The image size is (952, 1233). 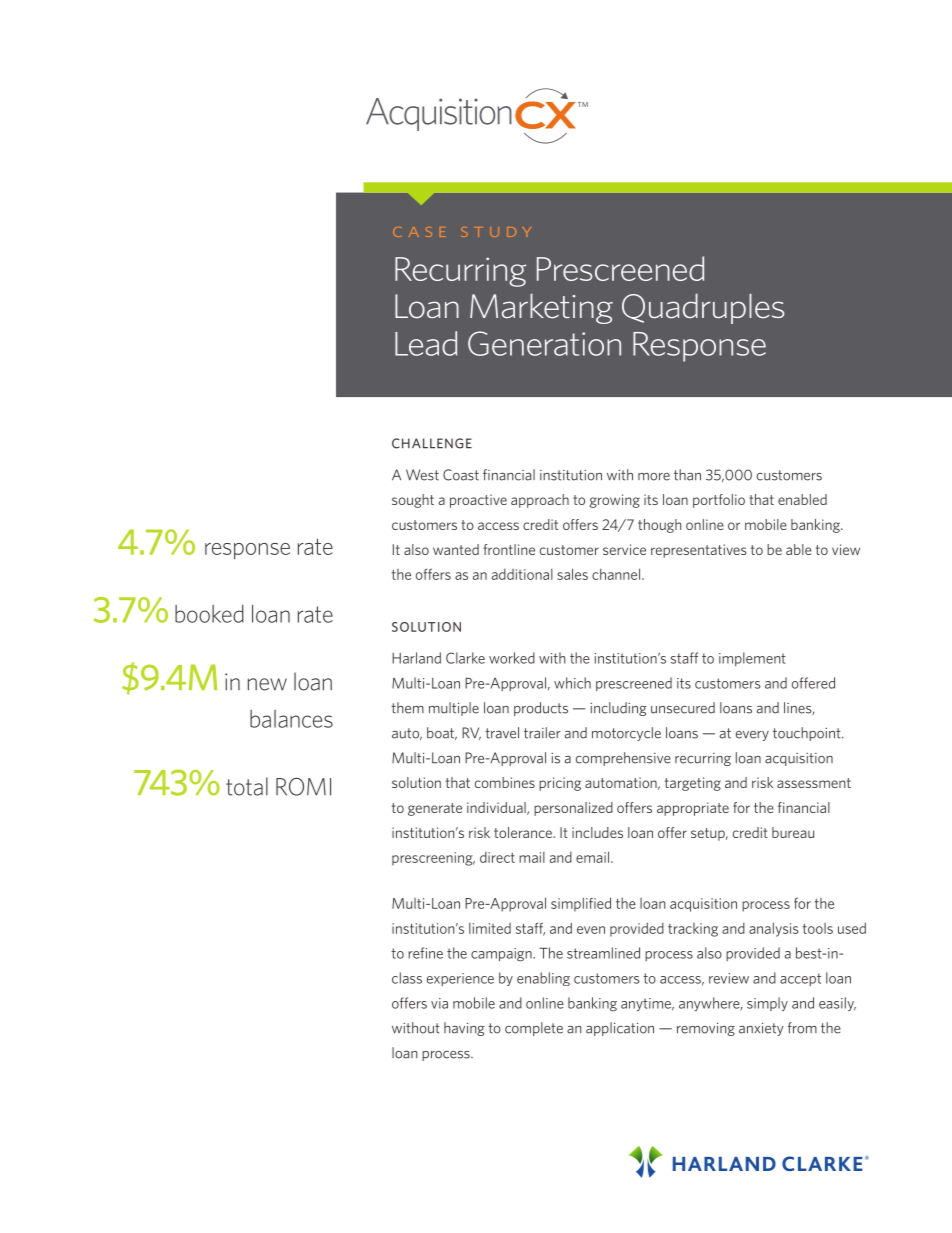 What do you see at coordinates (540, 501) in the screenshot?
I see `approach` at bounding box center [540, 501].
